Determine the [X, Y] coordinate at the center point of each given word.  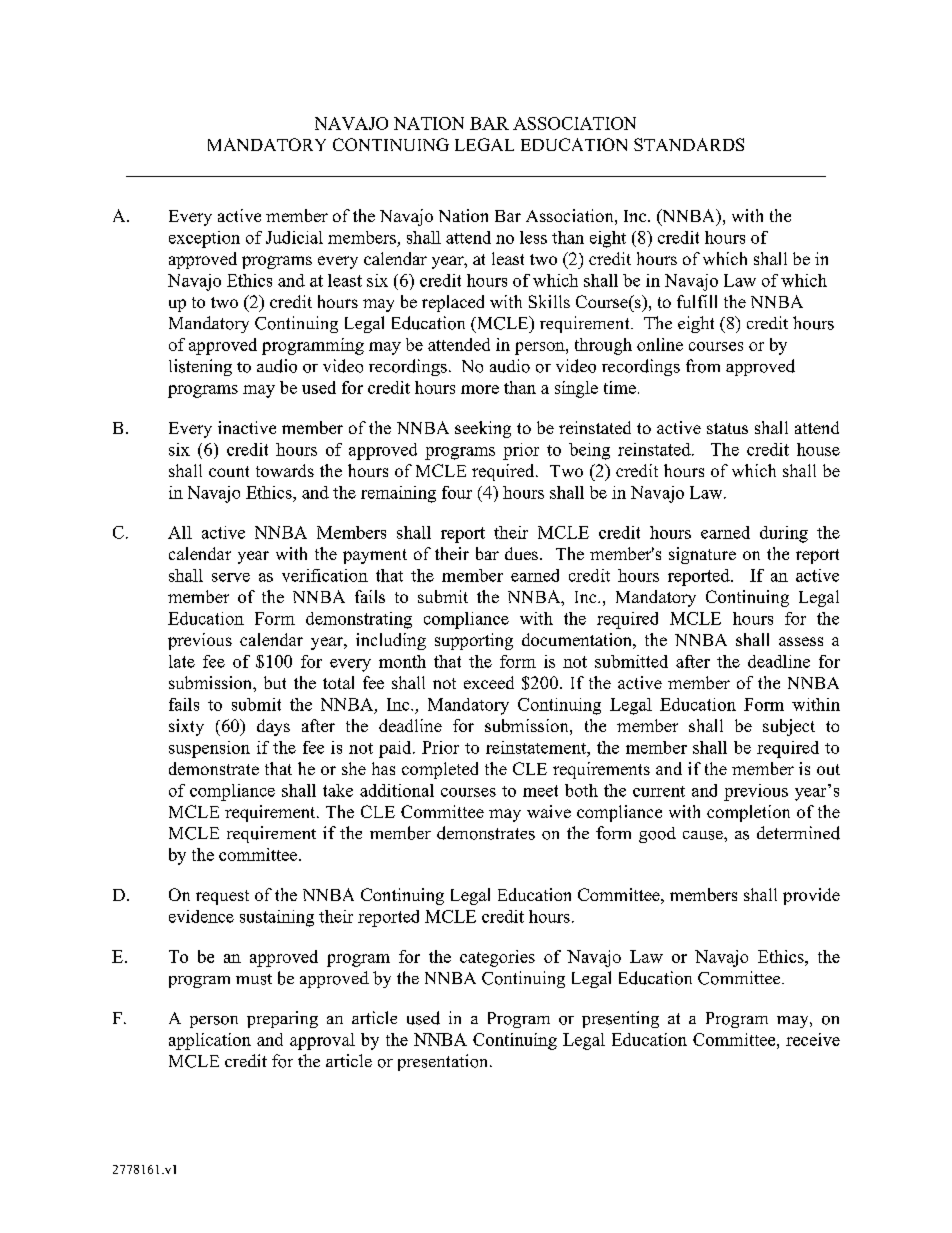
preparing [282, 1019]
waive [549, 811]
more [480, 389]
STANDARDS [689, 144]
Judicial [294, 237]
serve [231, 577]
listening [200, 367]
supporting [474, 641]
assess [801, 641]
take [338, 790]
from [703, 366]
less [533, 237]
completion [748, 813]
